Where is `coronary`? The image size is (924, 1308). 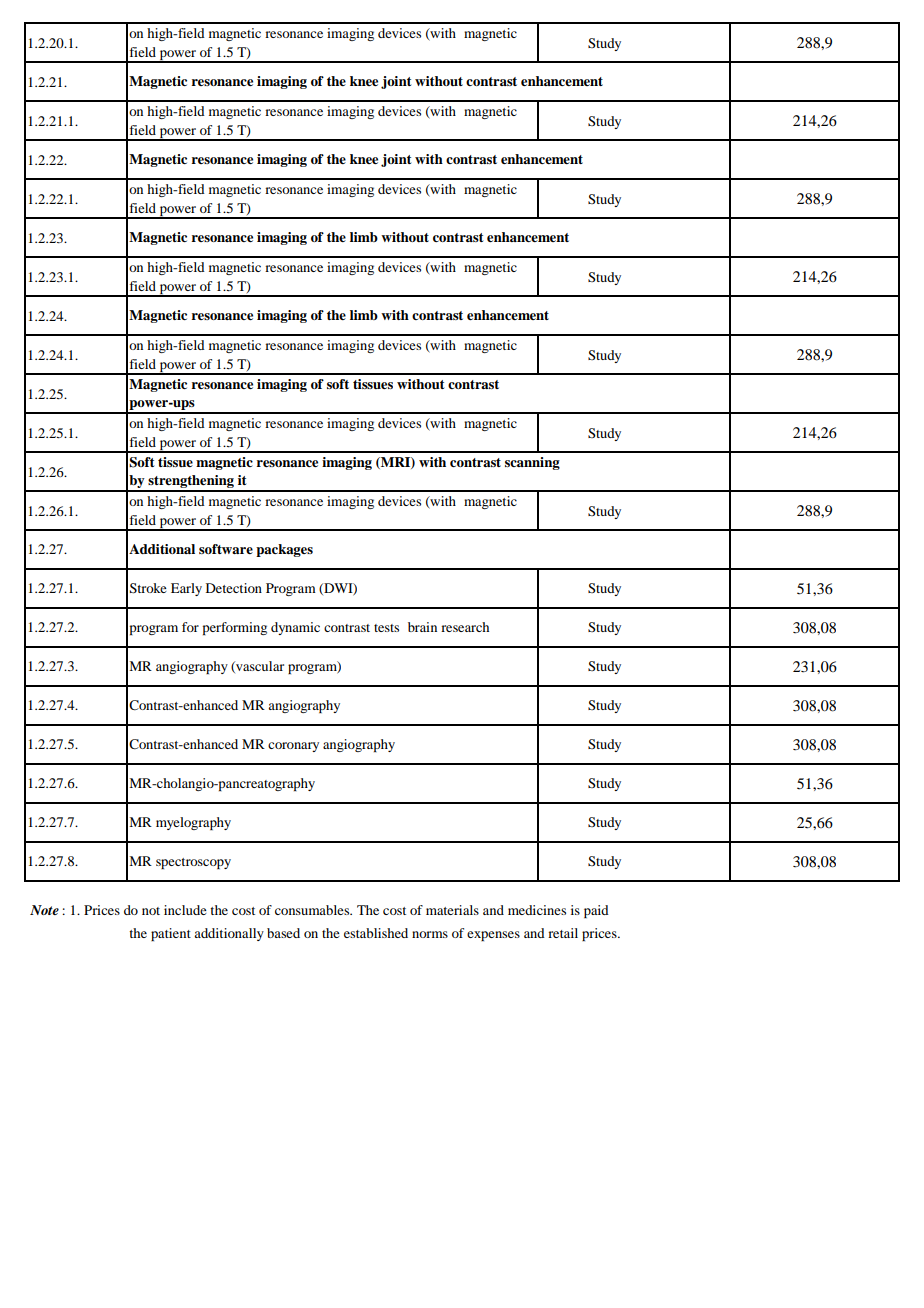 coronary is located at coordinates (293, 747).
